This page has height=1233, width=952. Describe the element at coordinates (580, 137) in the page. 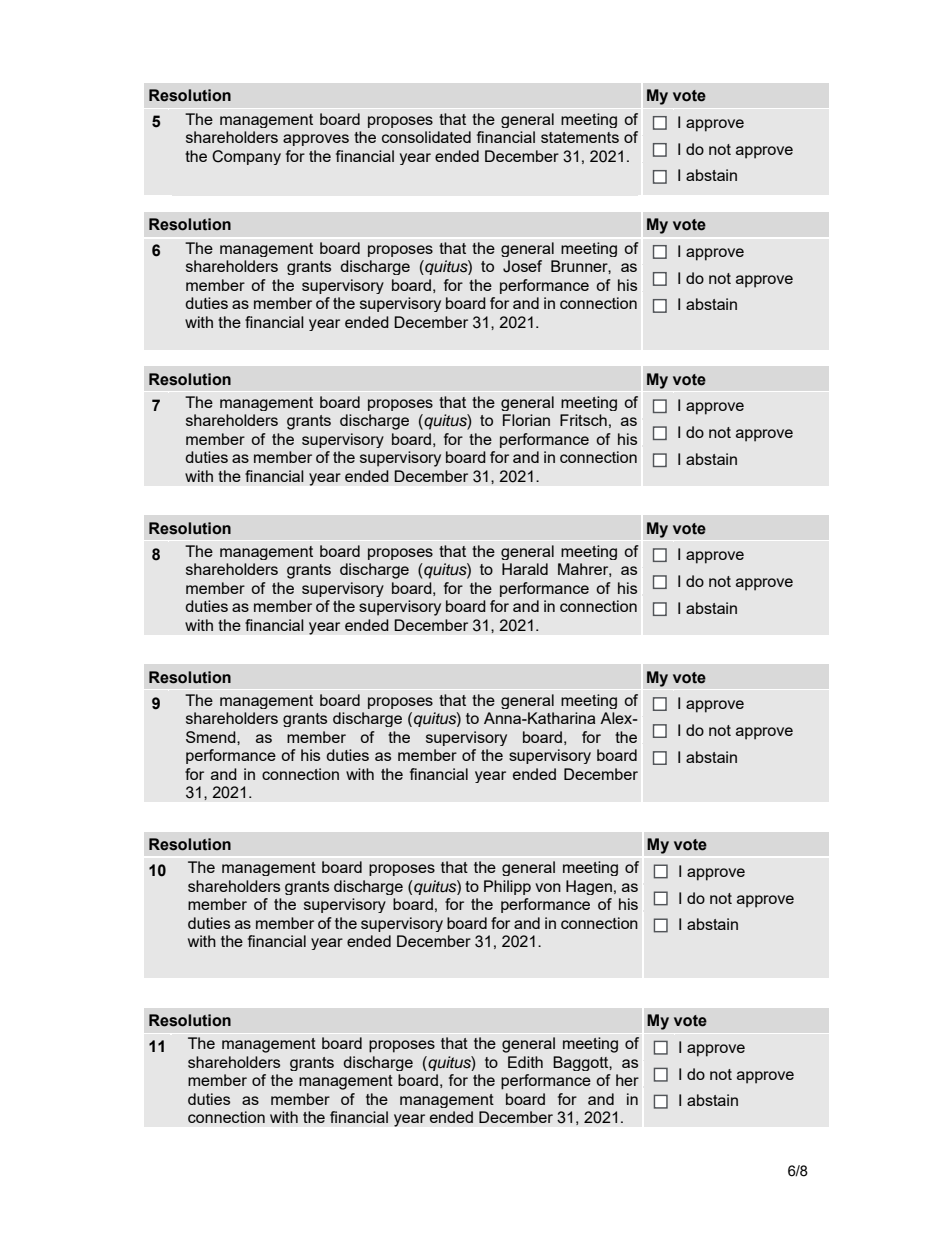

I see `statements` at that location.
